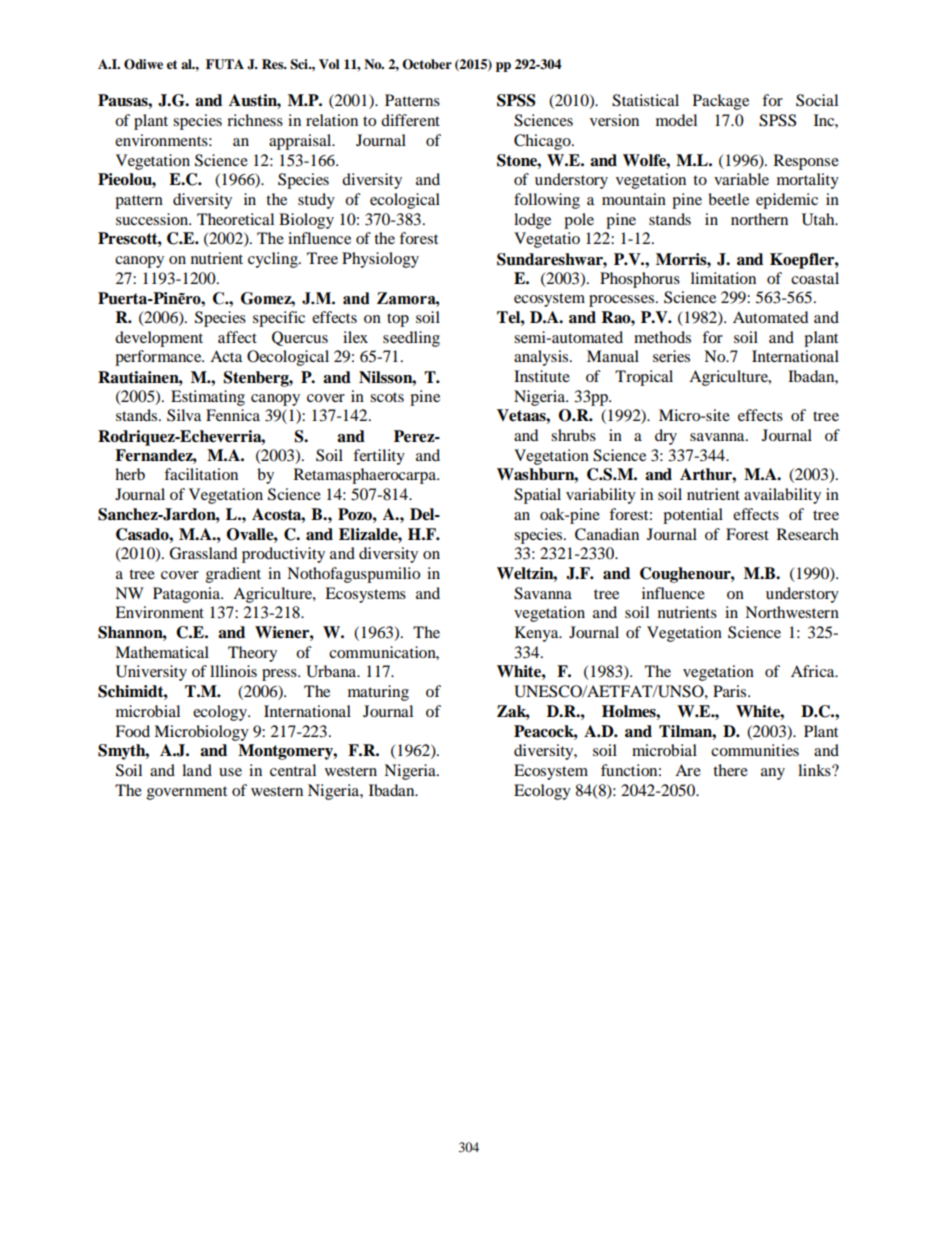 This screenshot has width=952, height=1233. I want to click on Spatial, so click(537, 496).
